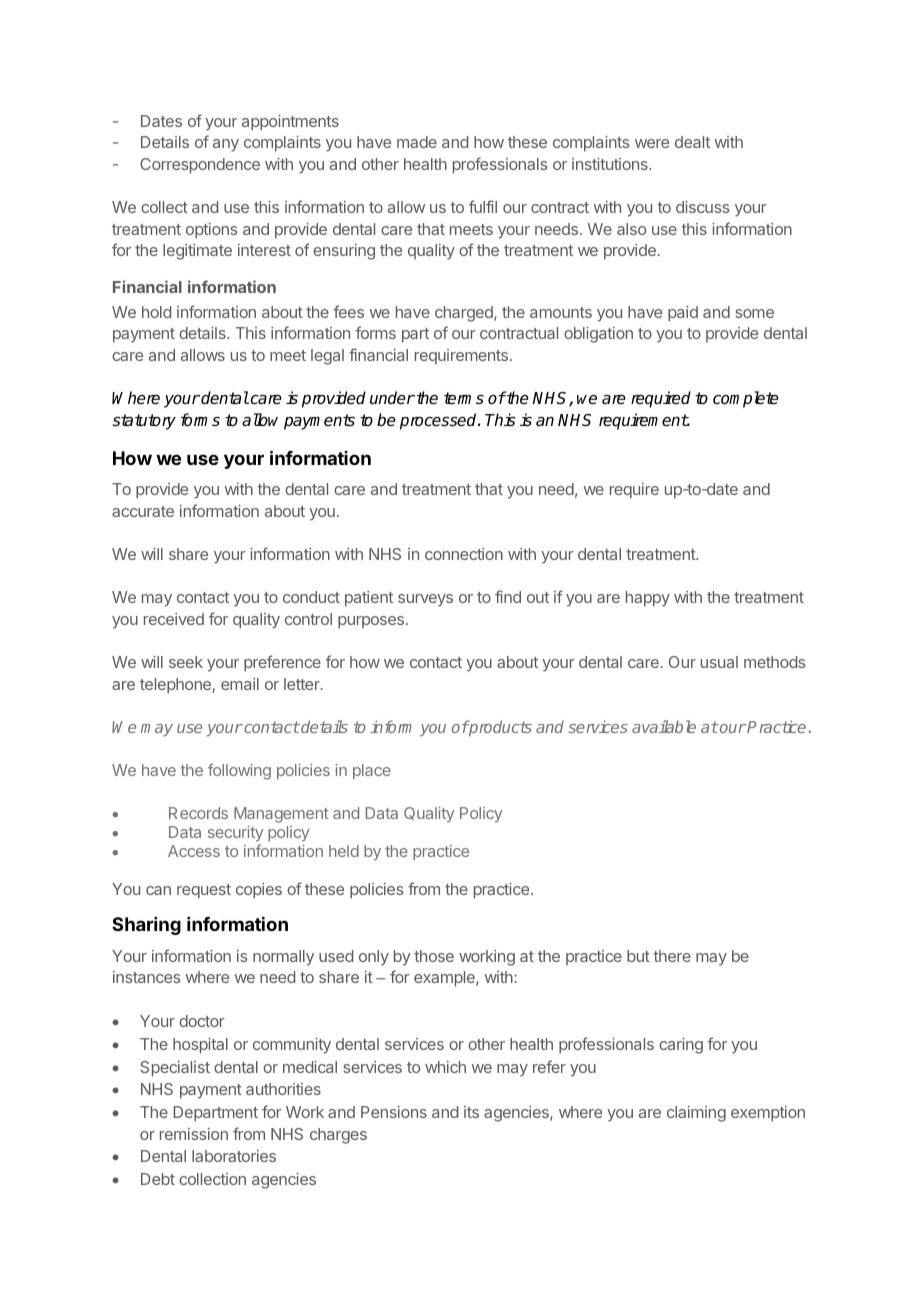  What do you see at coordinates (471, 1112) in the document?
I see `its` at bounding box center [471, 1112].
